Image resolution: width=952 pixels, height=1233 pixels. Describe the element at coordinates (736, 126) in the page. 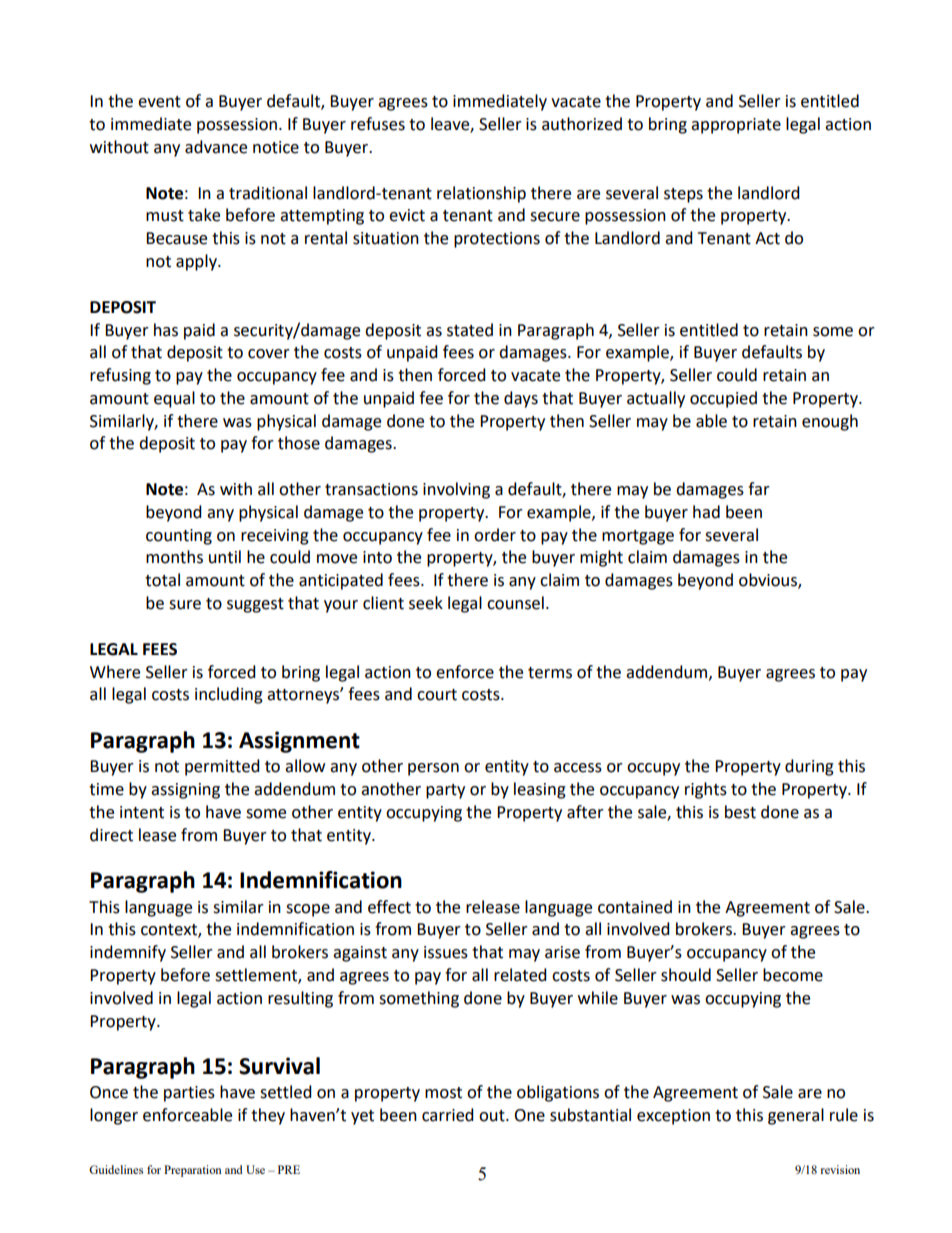

I see `appropriate` at that location.
